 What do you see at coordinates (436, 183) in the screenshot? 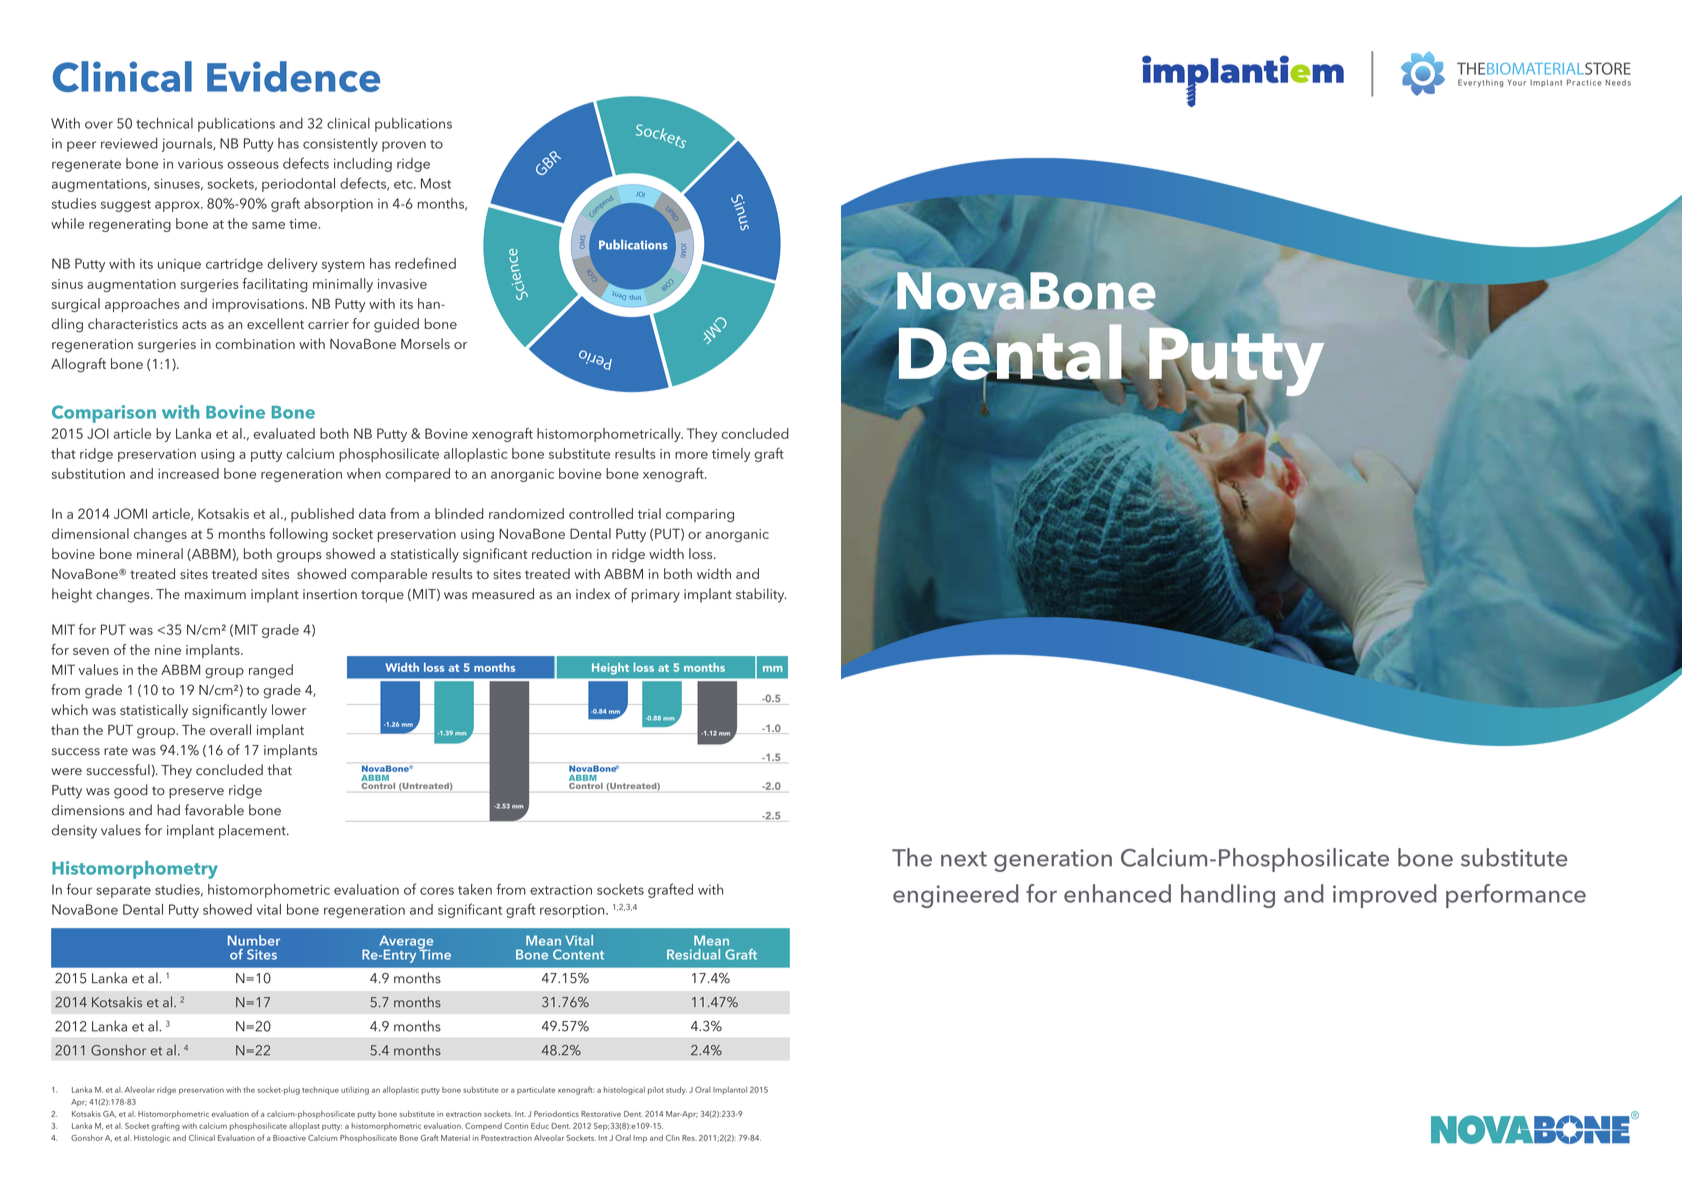
I see `Most` at bounding box center [436, 183].
